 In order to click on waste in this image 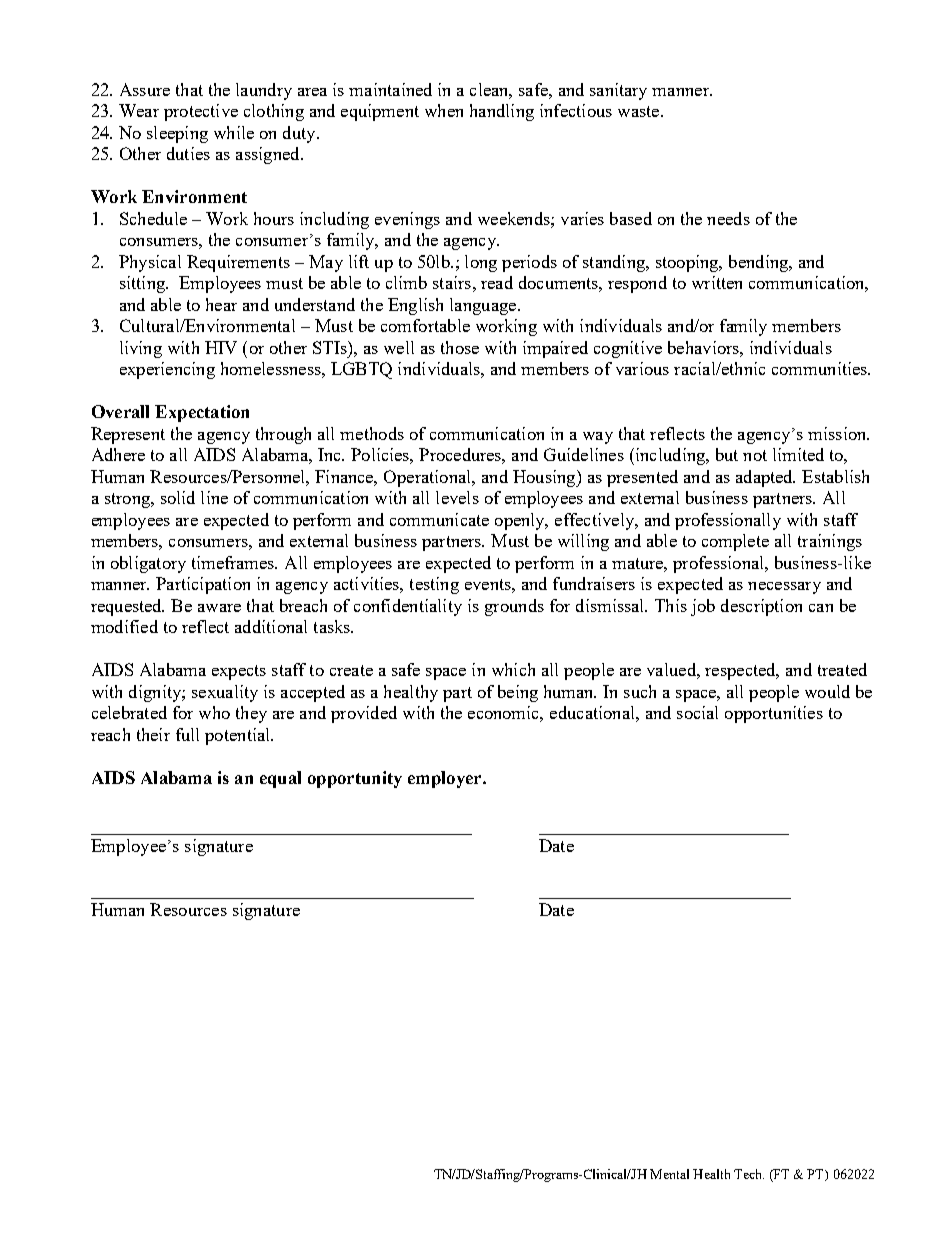, I will do `click(640, 111)`.
